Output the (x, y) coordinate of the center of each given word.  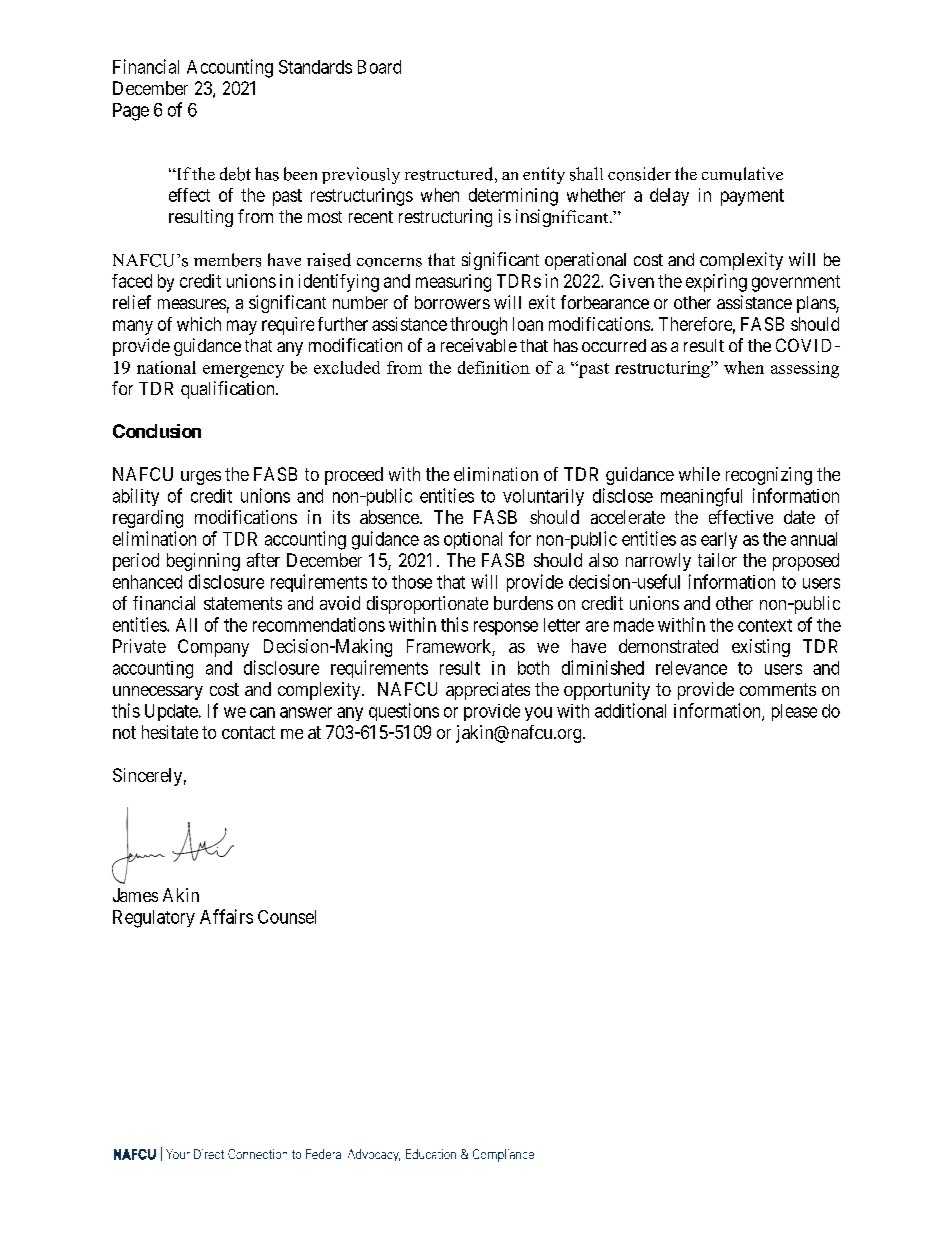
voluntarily (543, 497)
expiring (716, 283)
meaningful (701, 497)
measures (192, 304)
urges (201, 478)
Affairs (226, 916)
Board (379, 67)
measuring (453, 283)
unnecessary (158, 693)
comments (778, 689)
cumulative (742, 174)
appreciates (488, 691)
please (794, 712)
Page (131, 112)
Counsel (287, 917)
